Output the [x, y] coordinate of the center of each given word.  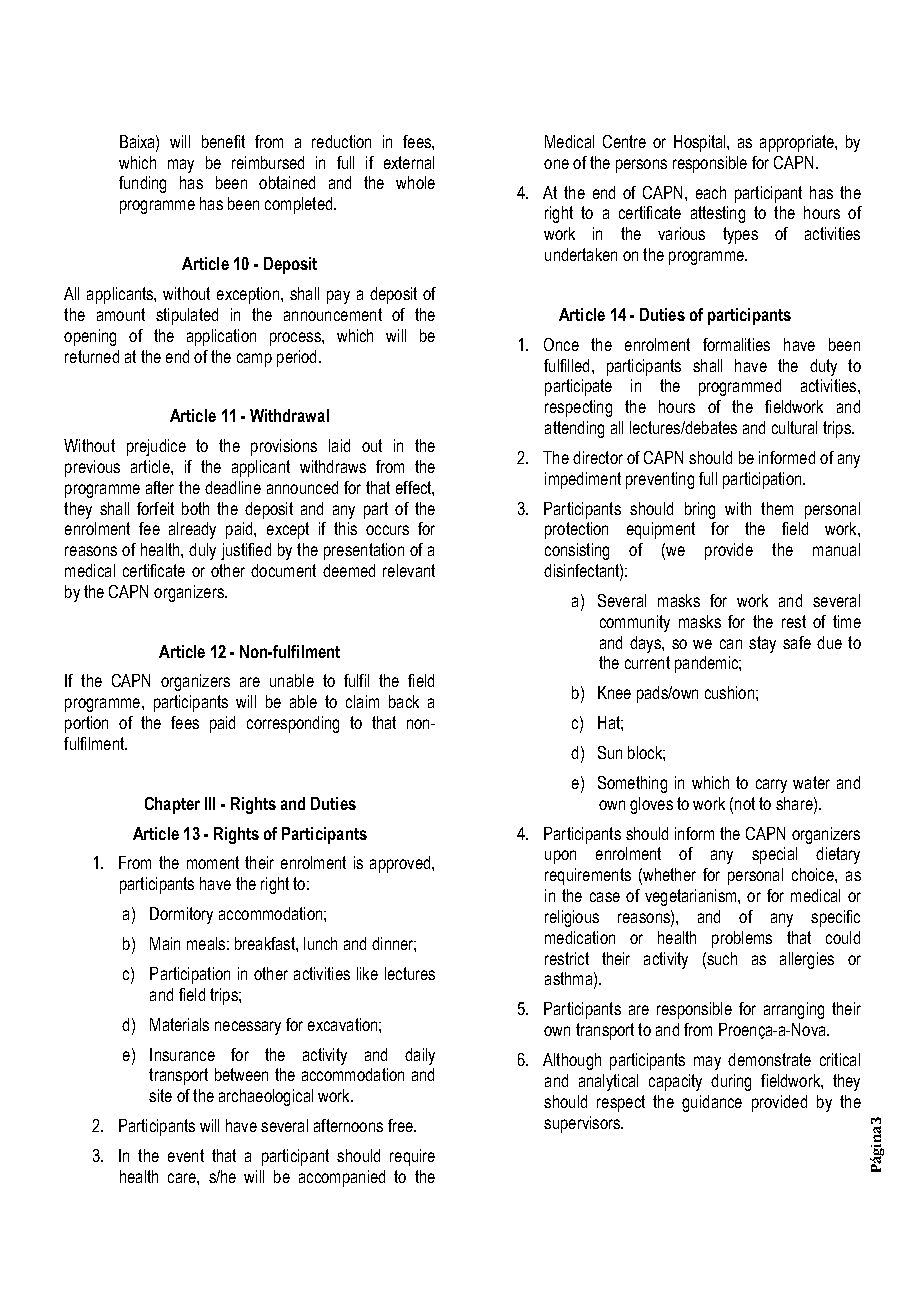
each [711, 192]
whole [415, 182]
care [183, 1178]
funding [142, 184]
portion [86, 724]
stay [762, 644]
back [404, 701]
